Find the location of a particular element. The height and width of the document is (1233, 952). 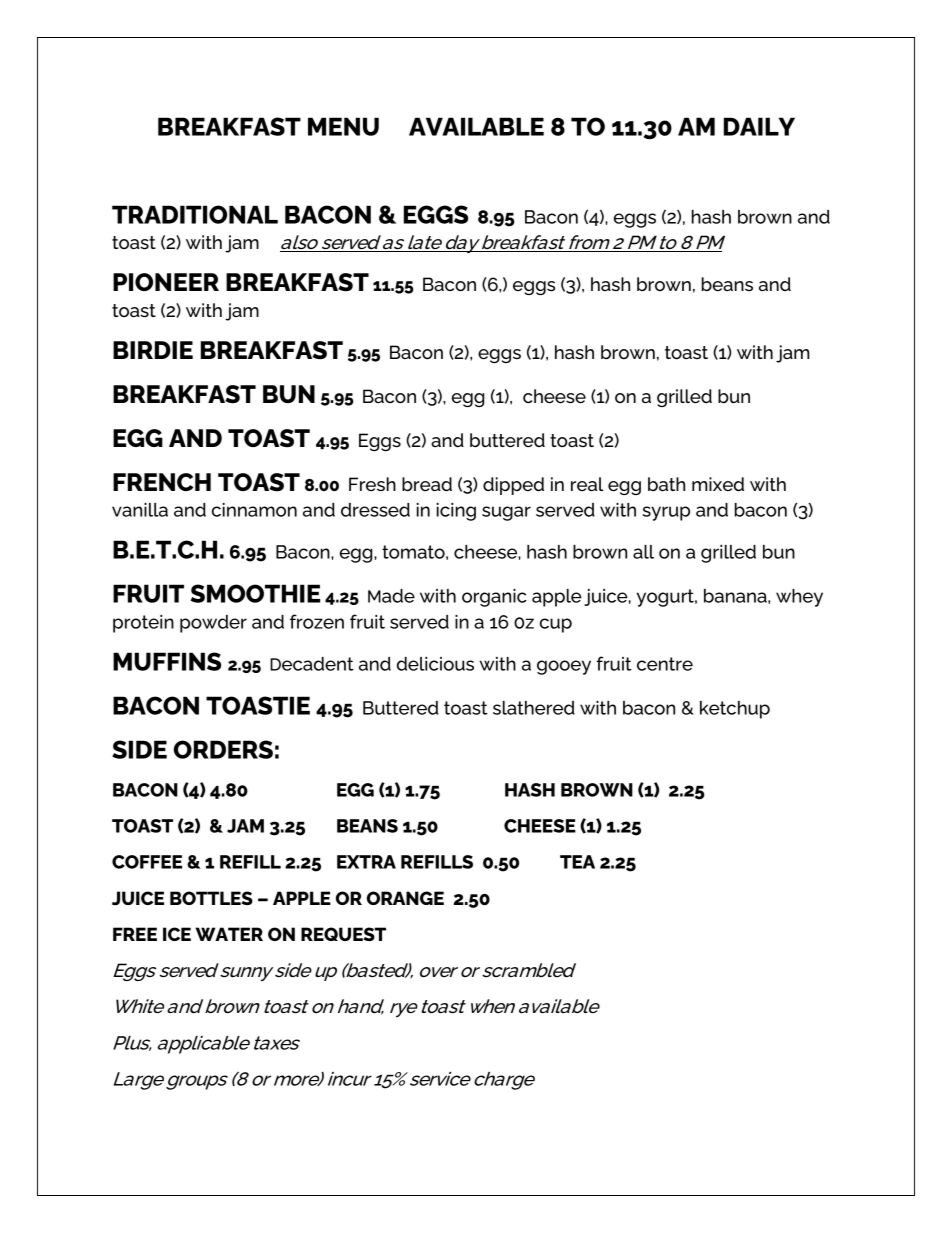

mixed is located at coordinates (718, 484).
